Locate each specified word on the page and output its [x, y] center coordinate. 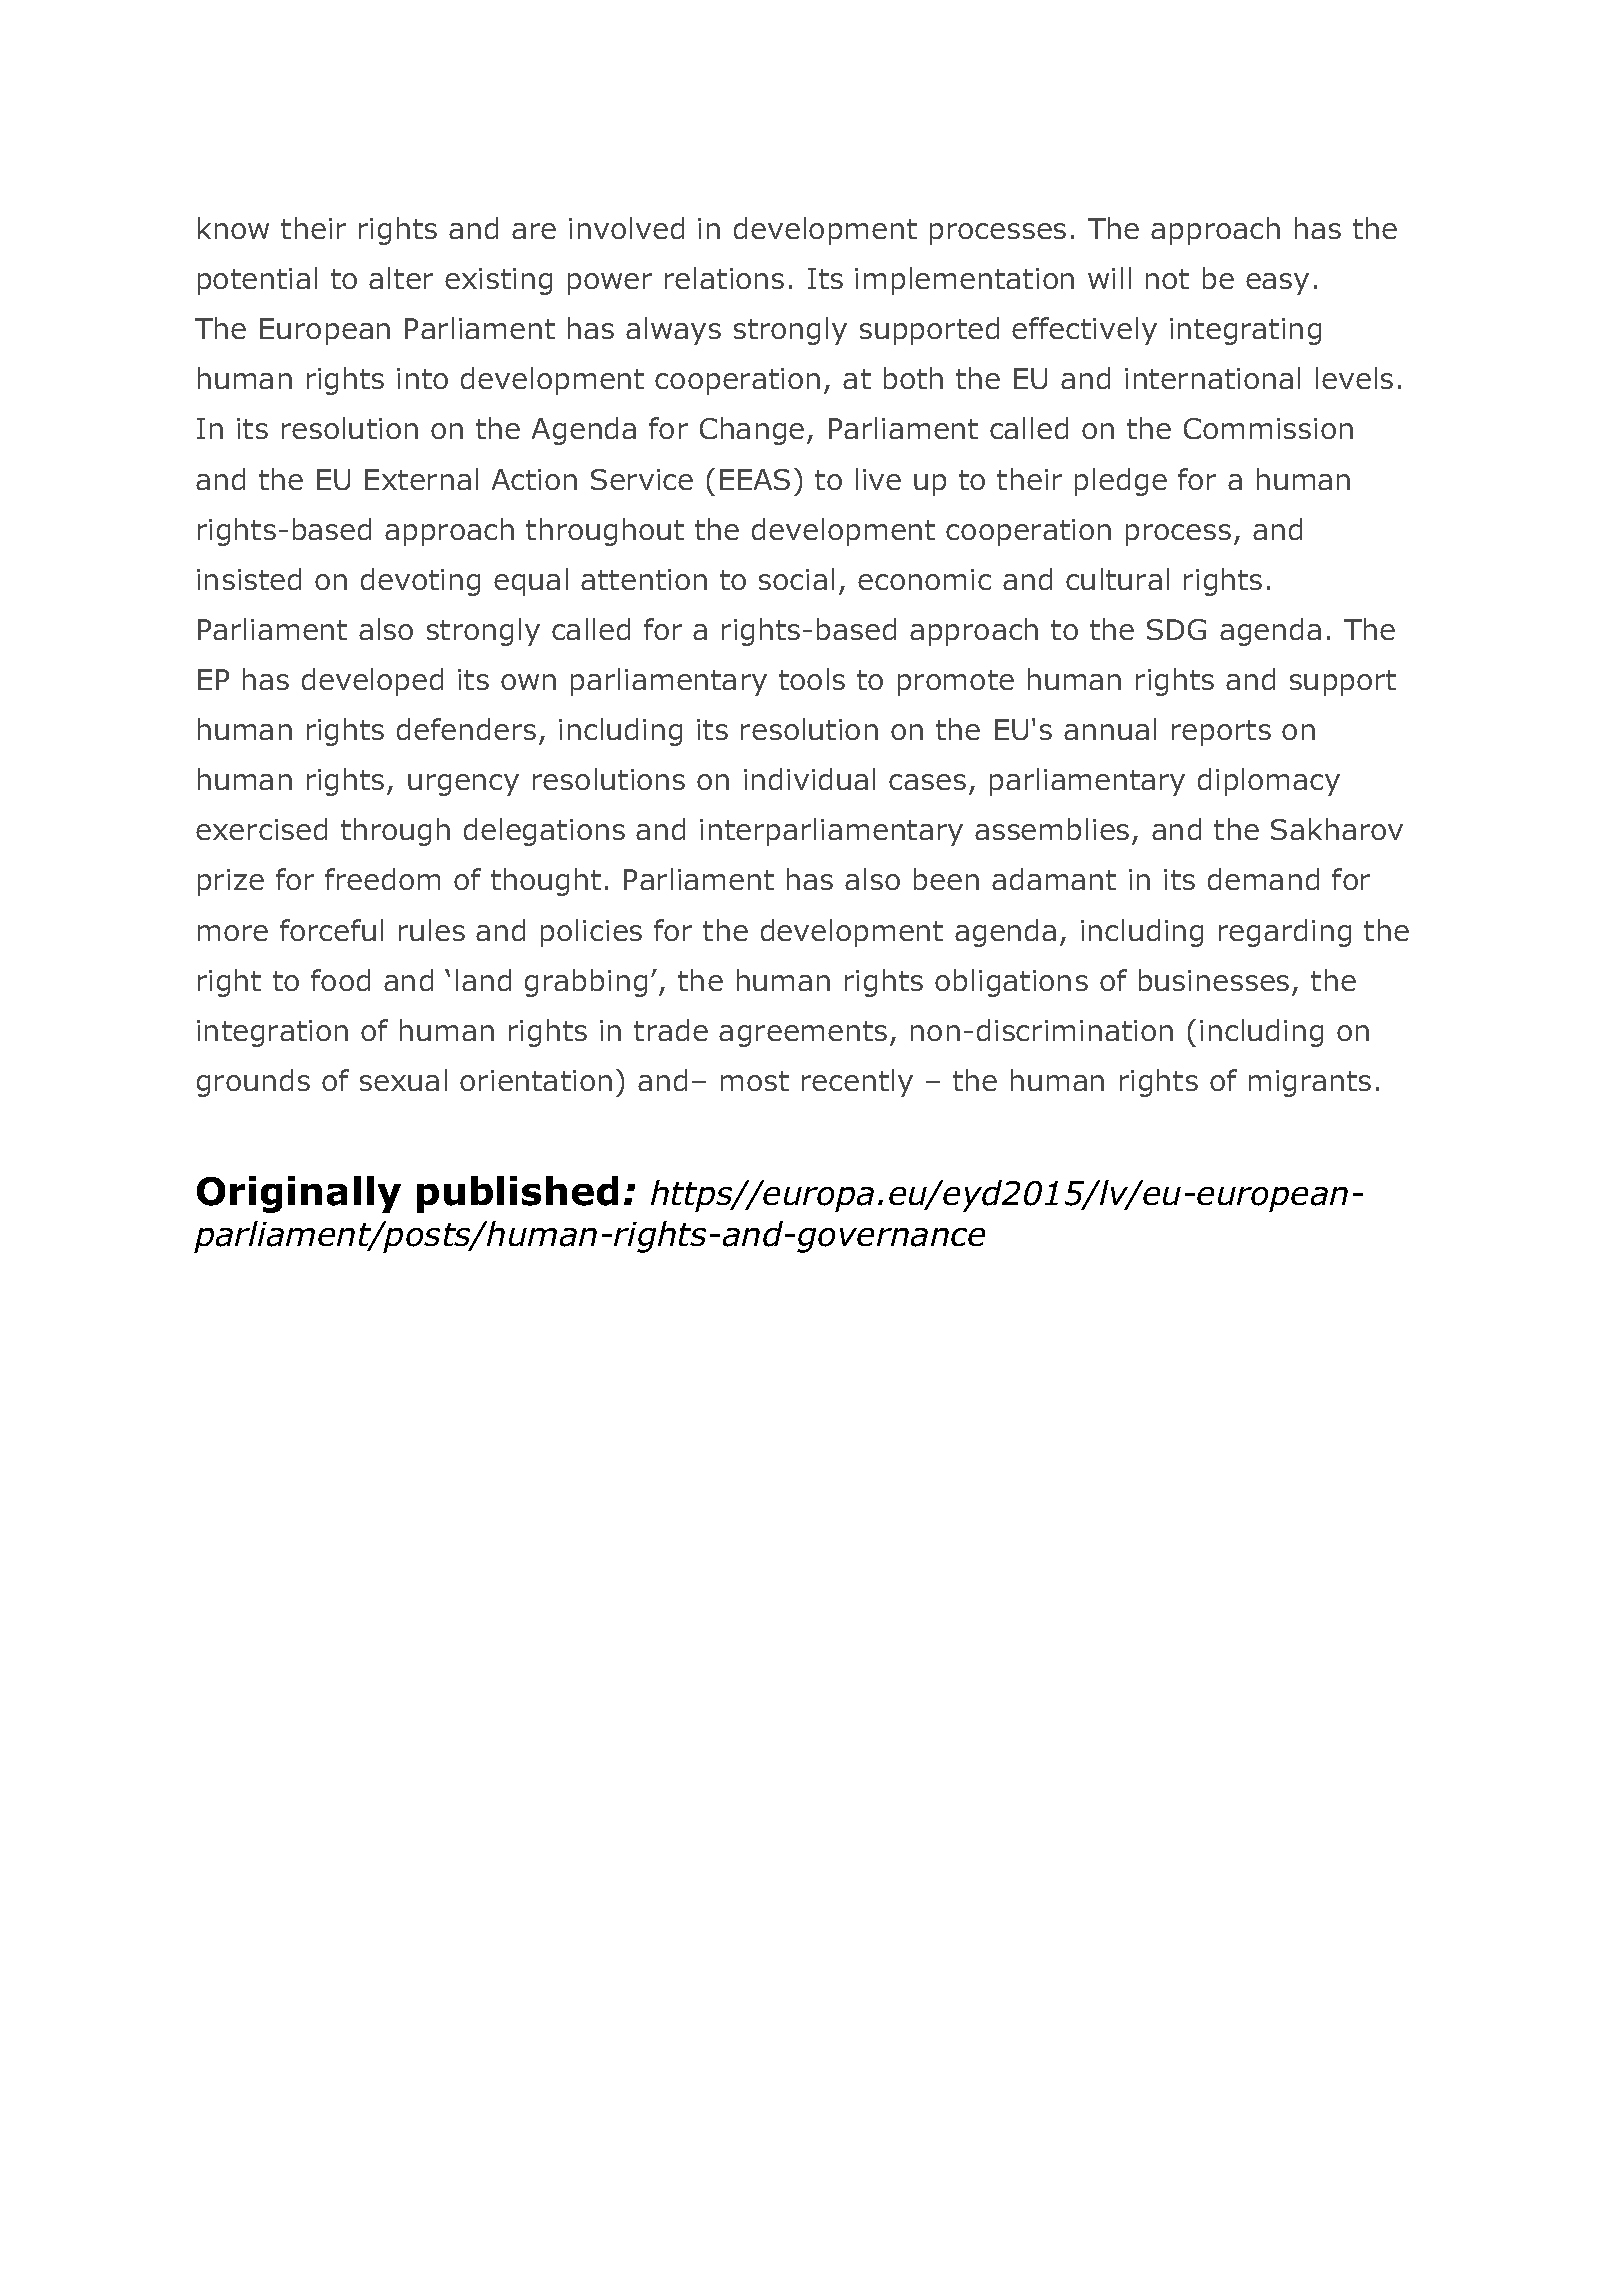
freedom [382, 879]
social [796, 579]
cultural [1117, 579]
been [946, 879]
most [755, 1081]
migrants [1310, 1083]
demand [1263, 879]
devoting [420, 582]
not [1167, 279]
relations [724, 278]
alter [401, 278]
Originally [299, 1194]
